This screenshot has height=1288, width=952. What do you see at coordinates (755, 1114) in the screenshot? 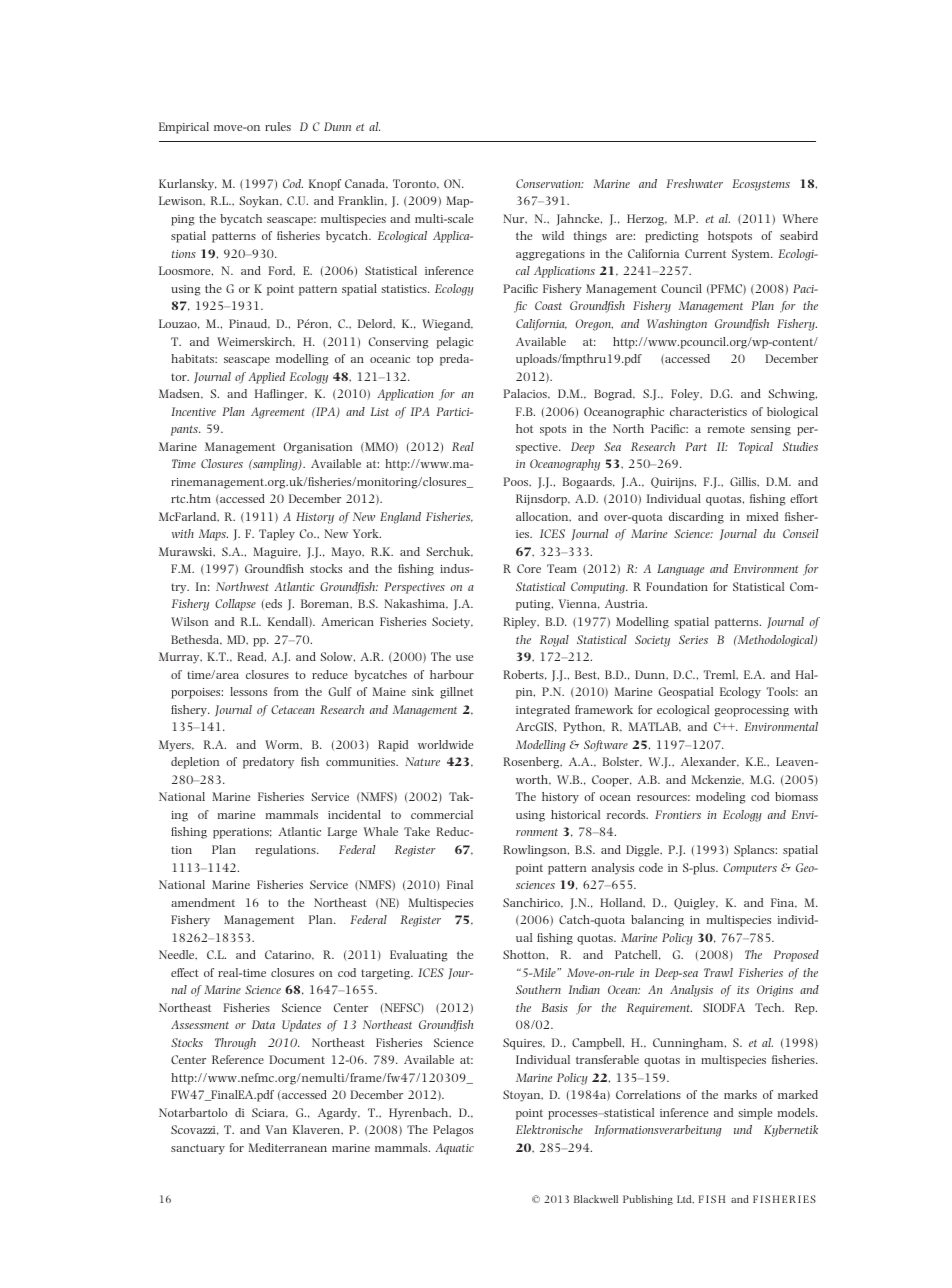
I see `simple` at bounding box center [755, 1114].
